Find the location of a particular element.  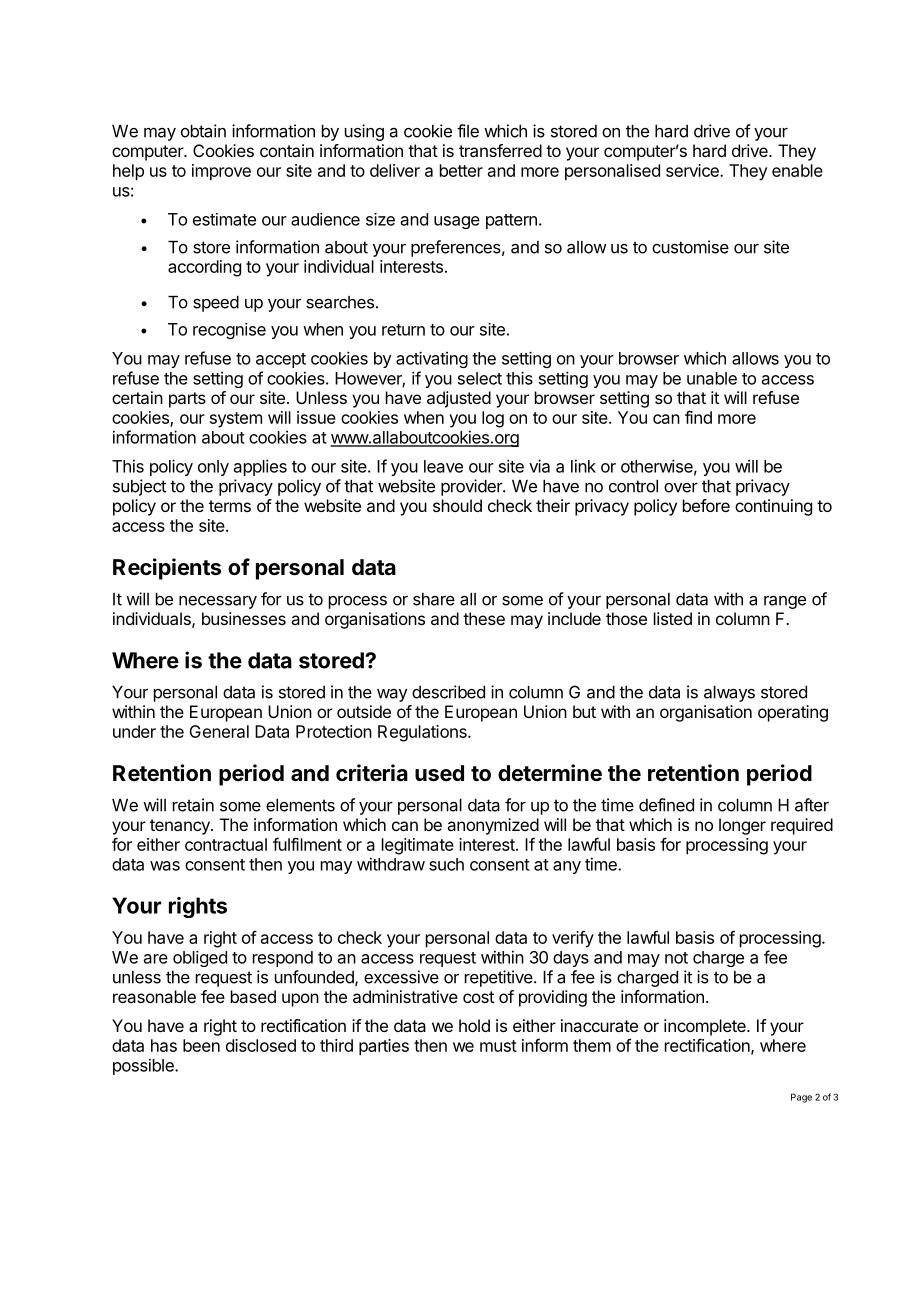

been is located at coordinates (201, 1045).
